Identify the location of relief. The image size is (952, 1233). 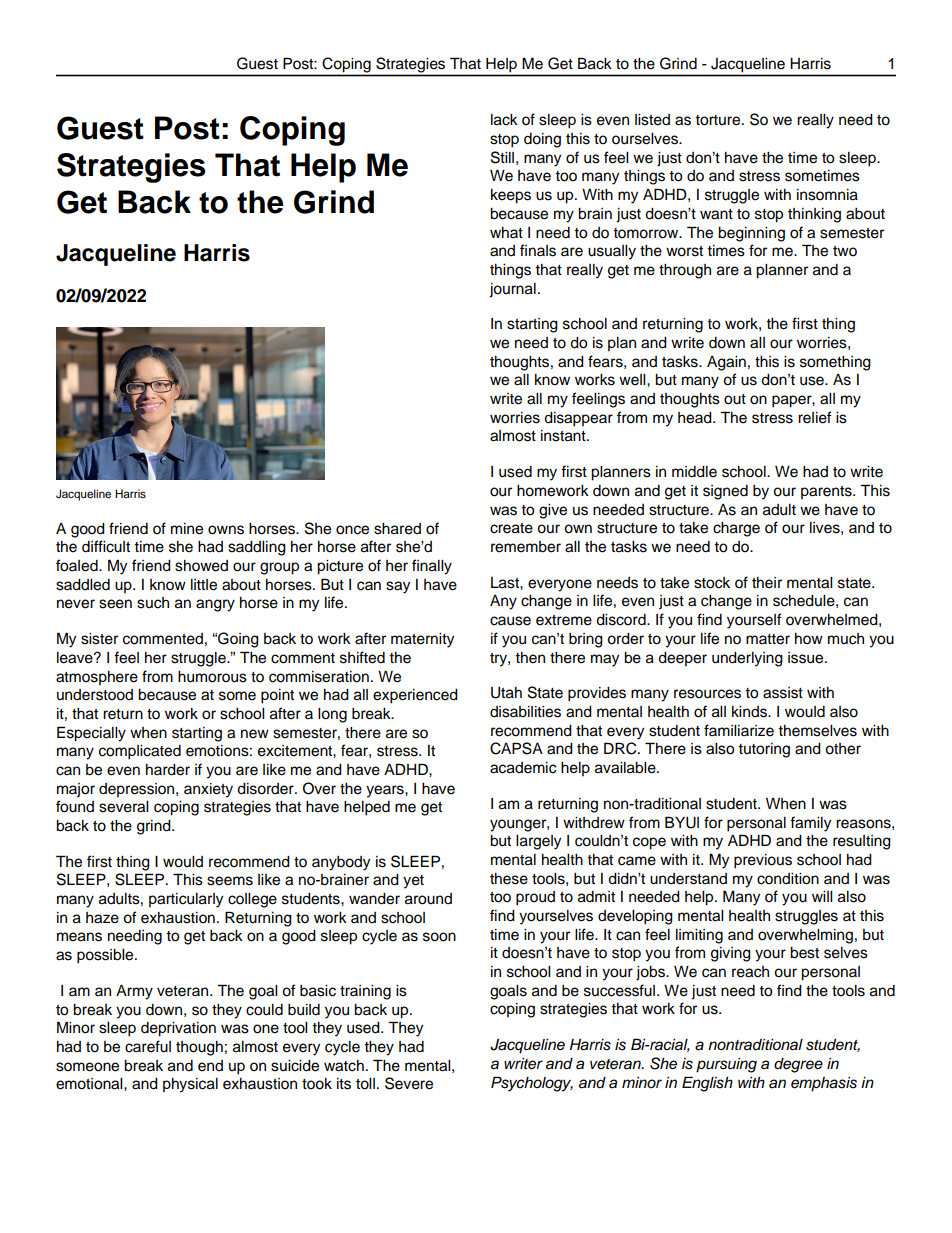
(815, 417).
